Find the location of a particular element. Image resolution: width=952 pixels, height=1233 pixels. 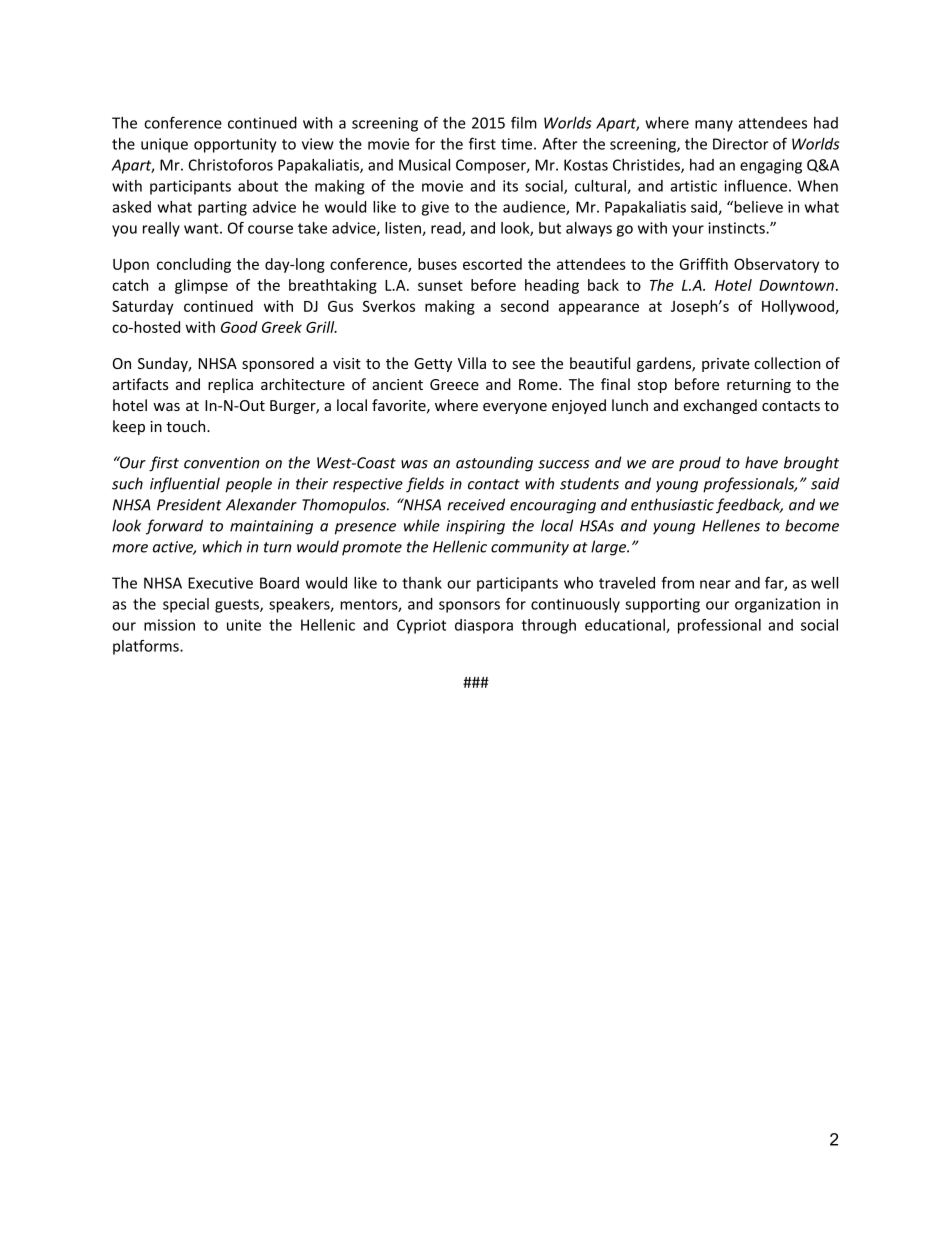

Good is located at coordinates (239, 327).
